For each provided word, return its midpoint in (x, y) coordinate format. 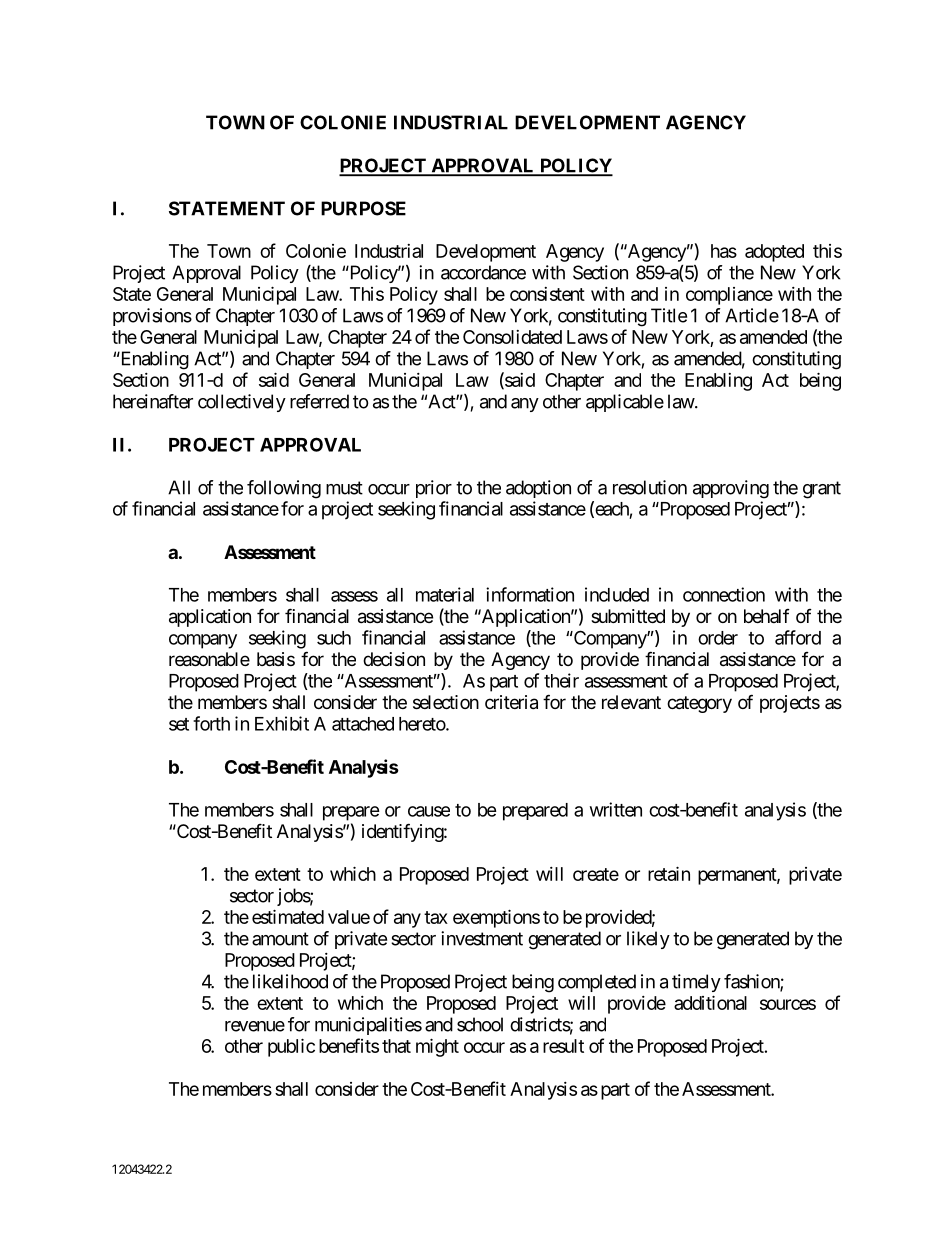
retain (669, 873)
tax (436, 917)
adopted (774, 253)
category (699, 704)
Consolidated (512, 337)
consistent (547, 294)
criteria (511, 702)
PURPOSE (363, 208)
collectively (242, 403)
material (445, 594)
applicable (625, 403)
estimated (288, 916)
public (291, 1047)
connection (724, 594)
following (284, 489)
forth (211, 723)
